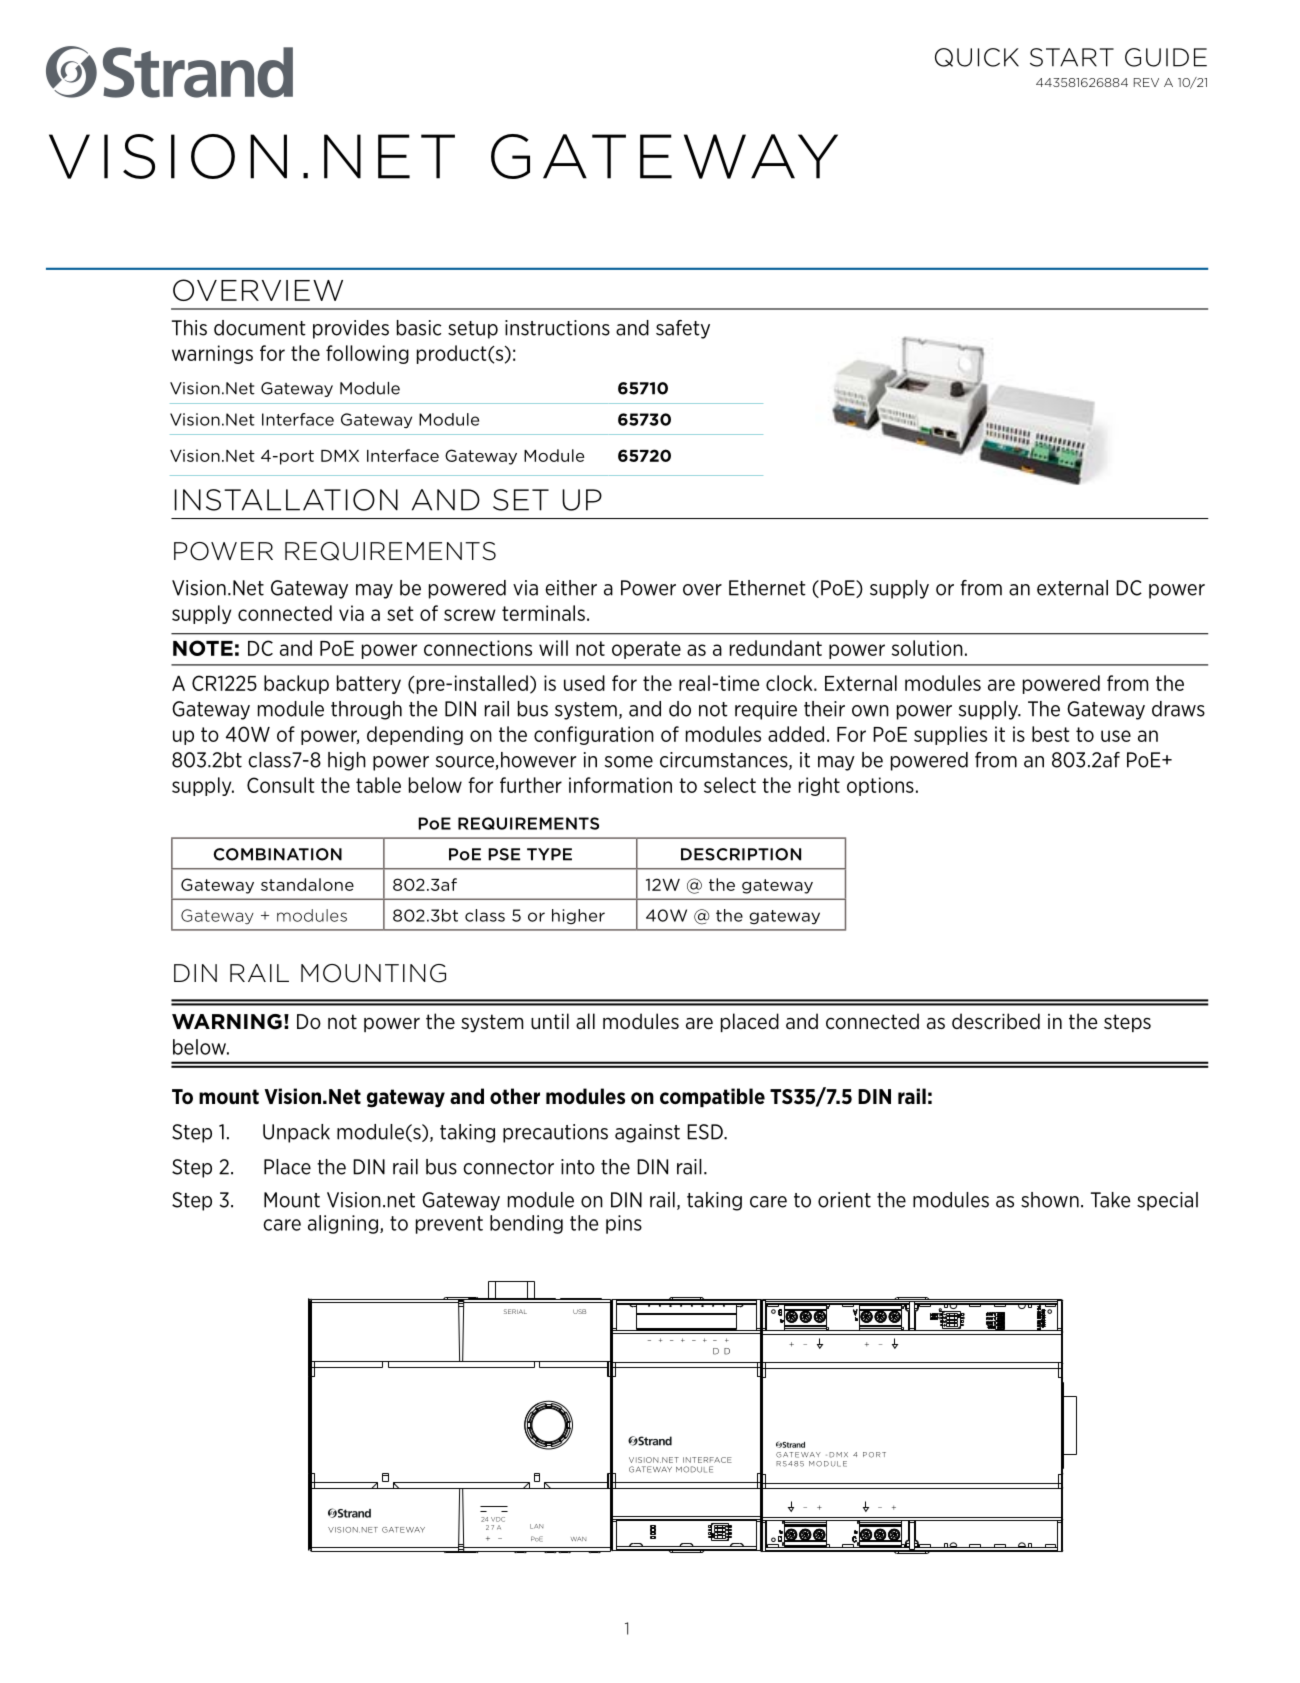 Image resolution: width=1300 pixels, height=1683 pixels. I want to click on VDC, so click(498, 1519).
